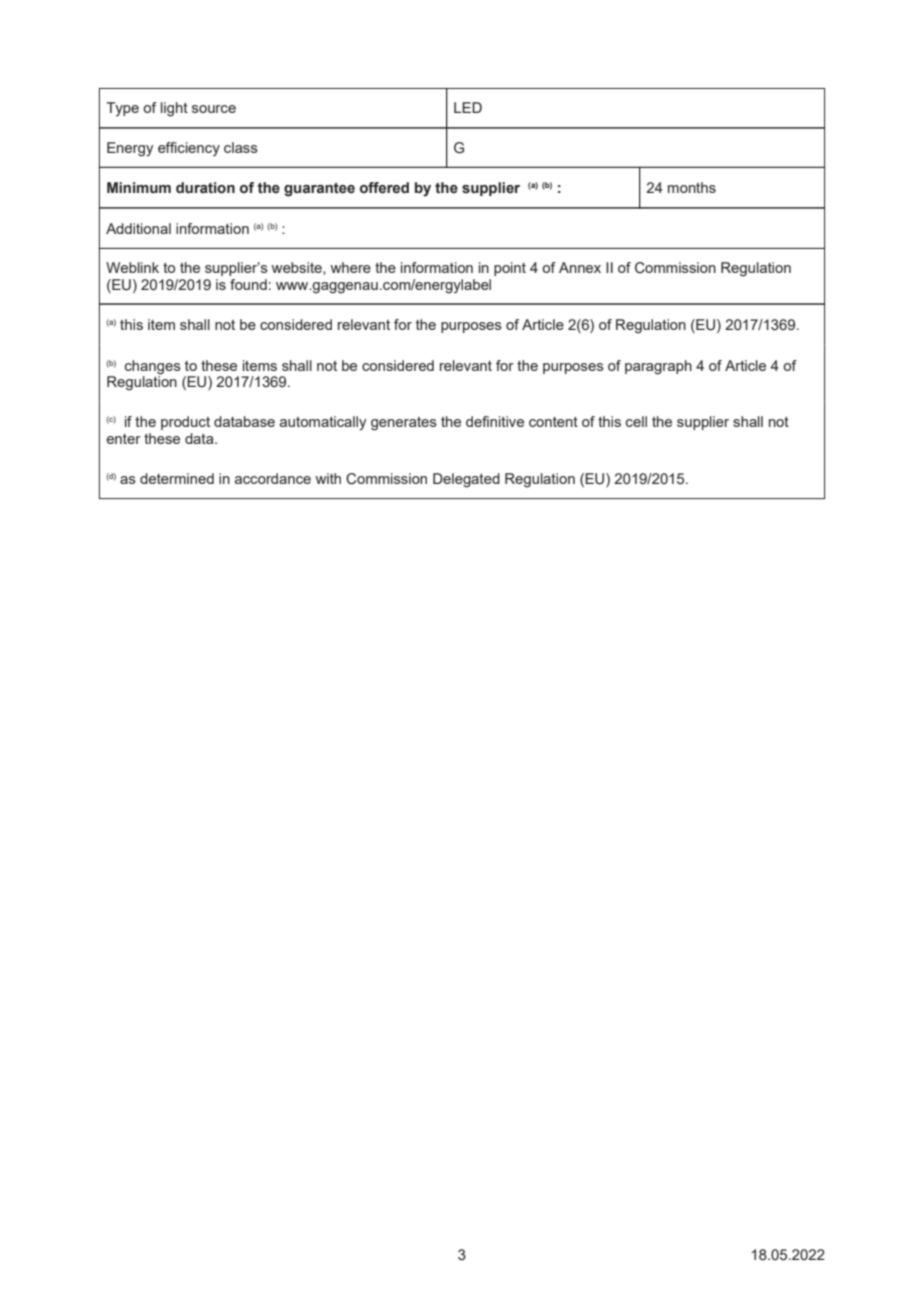 The height and width of the screenshot is (1308, 924). What do you see at coordinates (248, 284) in the screenshot?
I see `found` at bounding box center [248, 284].
